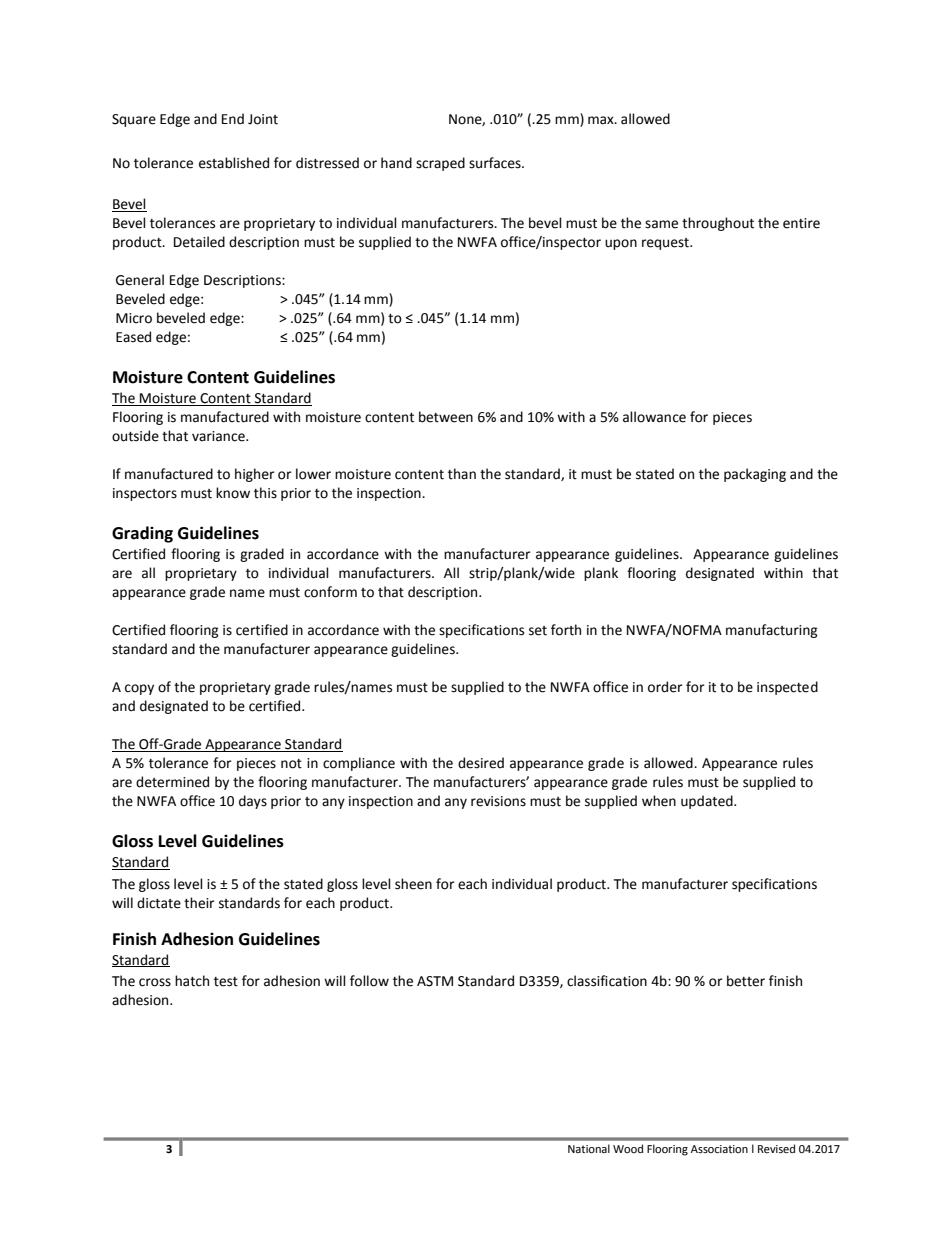 The image size is (952, 1233). What do you see at coordinates (139, 689) in the page?
I see `copy` at bounding box center [139, 689].
